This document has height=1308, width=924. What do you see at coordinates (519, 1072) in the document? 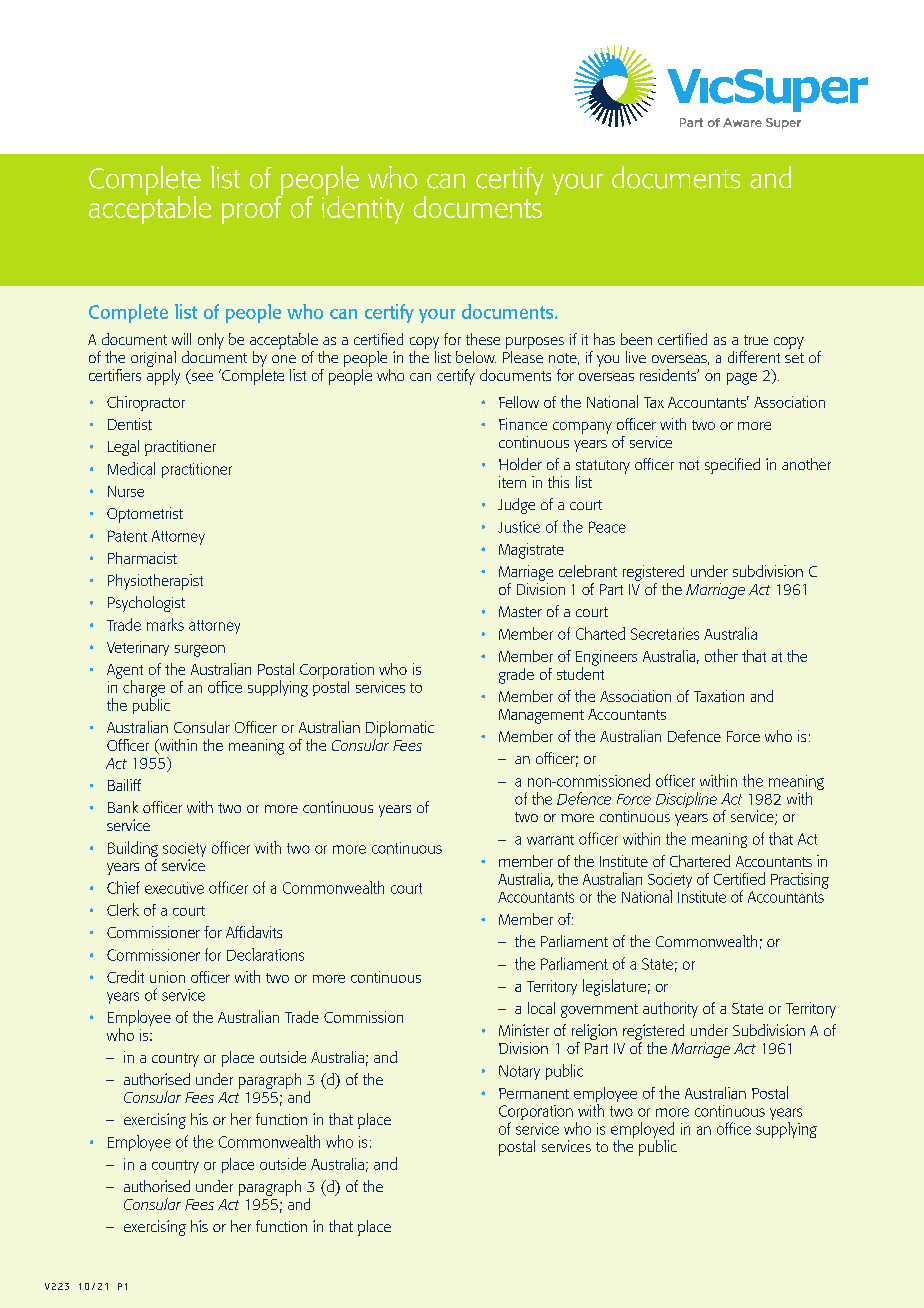
I see `Notary` at bounding box center [519, 1072].
